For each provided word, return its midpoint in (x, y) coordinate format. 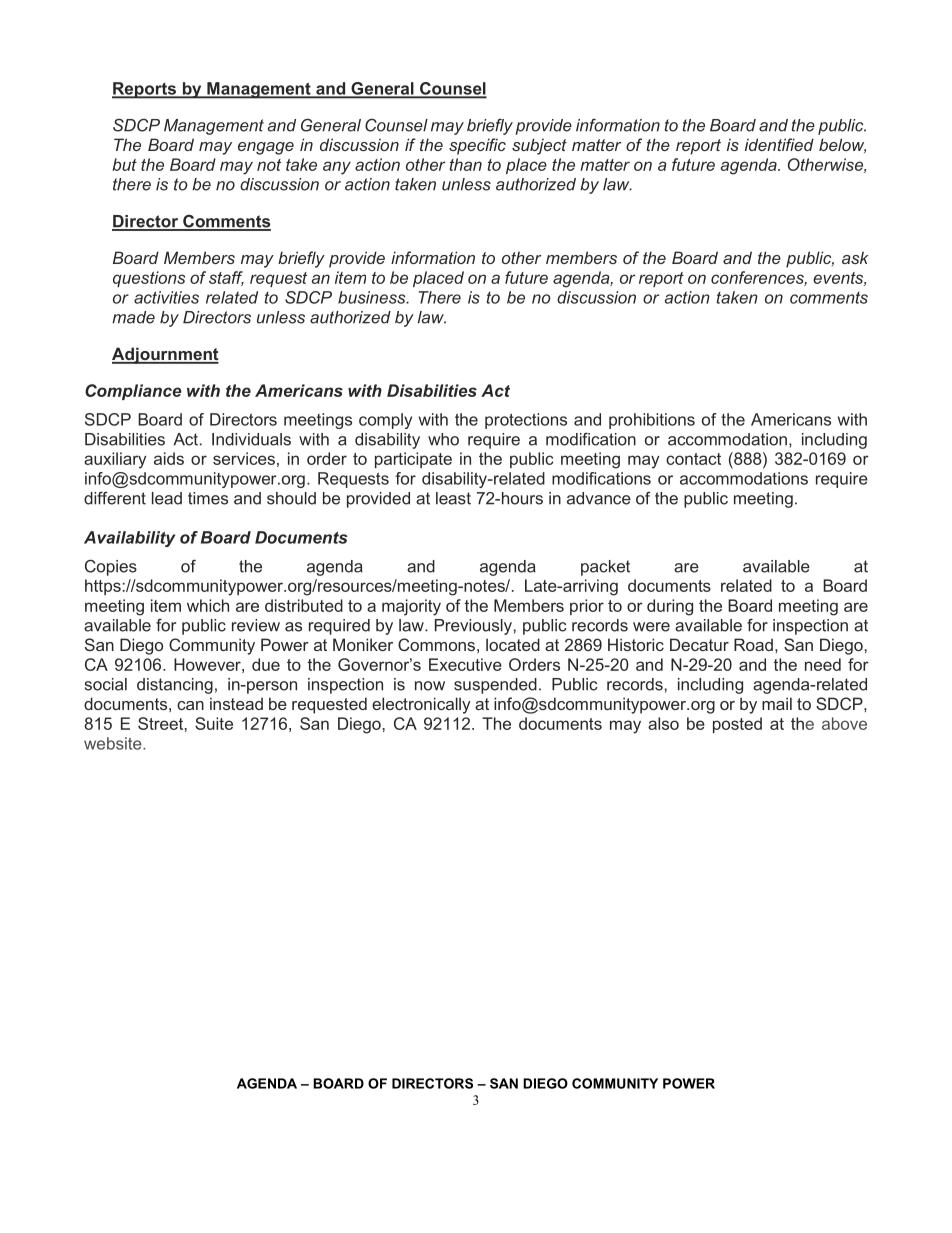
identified (779, 144)
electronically (421, 705)
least (453, 498)
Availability (129, 539)
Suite (214, 723)
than (465, 164)
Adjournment (165, 355)
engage (266, 148)
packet (605, 568)
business (373, 297)
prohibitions (652, 421)
